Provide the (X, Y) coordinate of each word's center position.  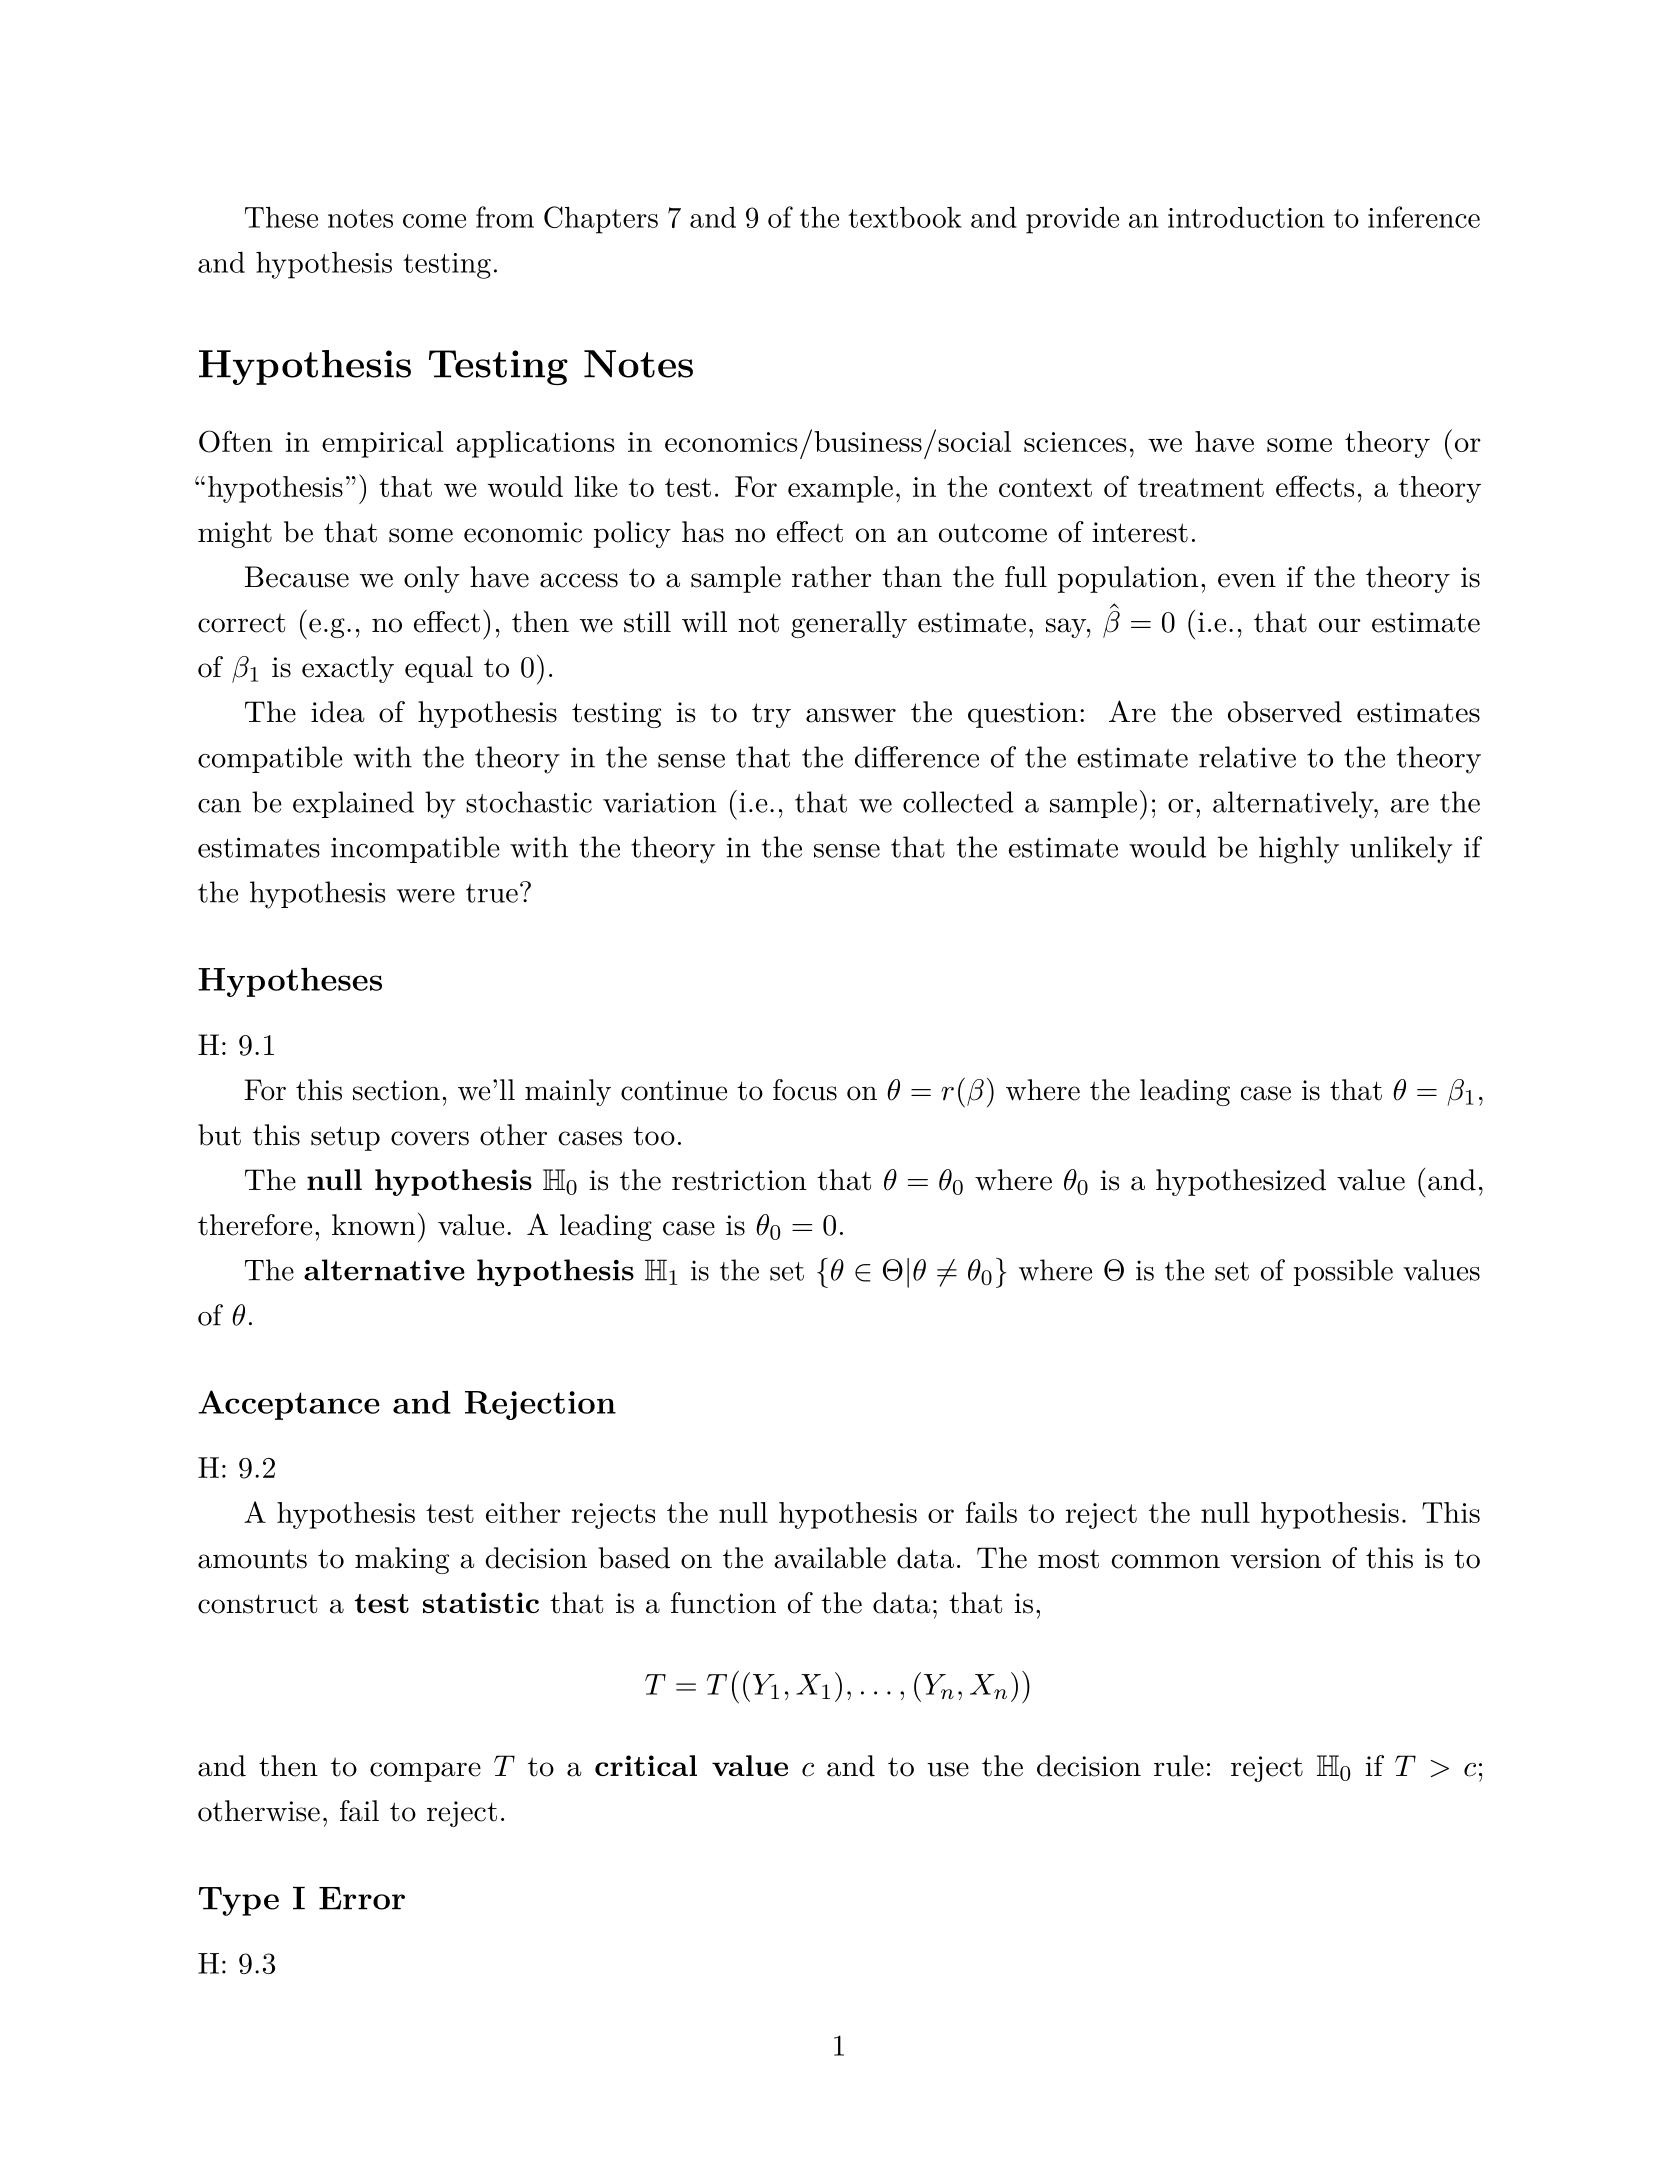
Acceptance (289, 1405)
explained (353, 804)
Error (362, 1898)
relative (1247, 757)
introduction (1246, 217)
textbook (905, 217)
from (505, 217)
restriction (739, 1180)
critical (646, 1765)
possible (1343, 1272)
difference (917, 757)
